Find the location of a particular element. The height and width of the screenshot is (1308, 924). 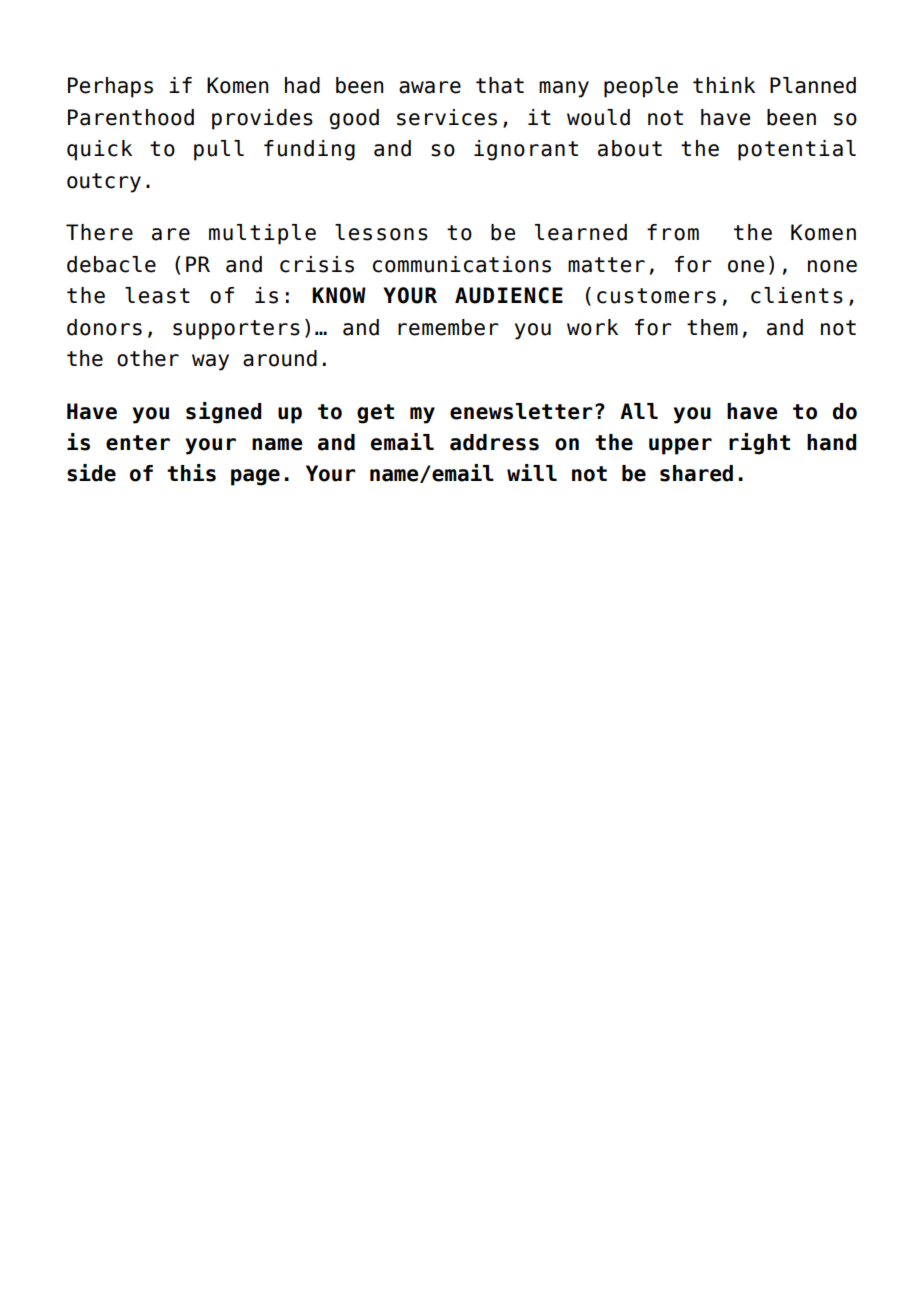

this is located at coordinates (191, 473).
